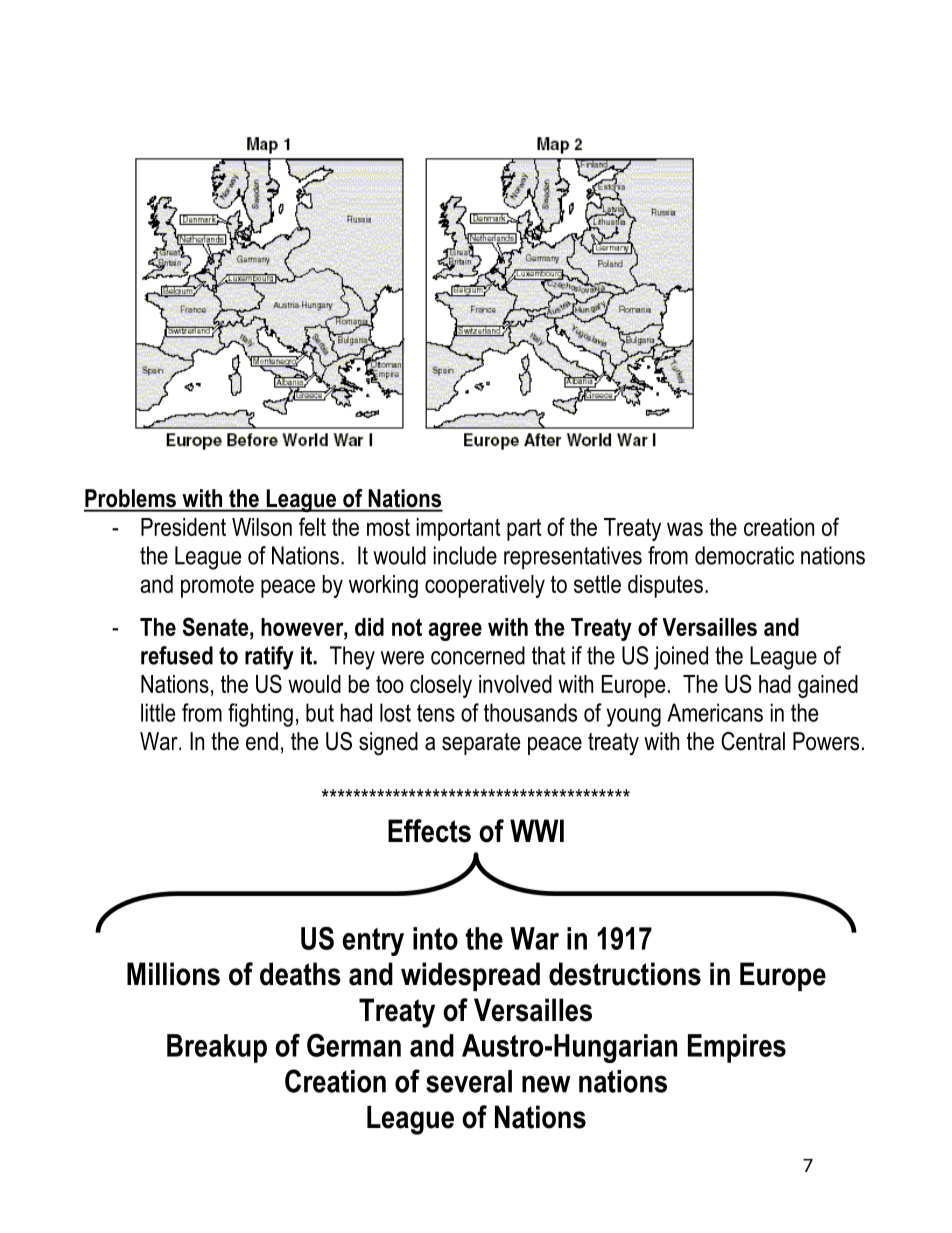 Image resolution: width=952 pixels, height=1233 pixels. Describe the element at coordinates (262, 527) in the screenshot. I see `Wilson` at that location.
